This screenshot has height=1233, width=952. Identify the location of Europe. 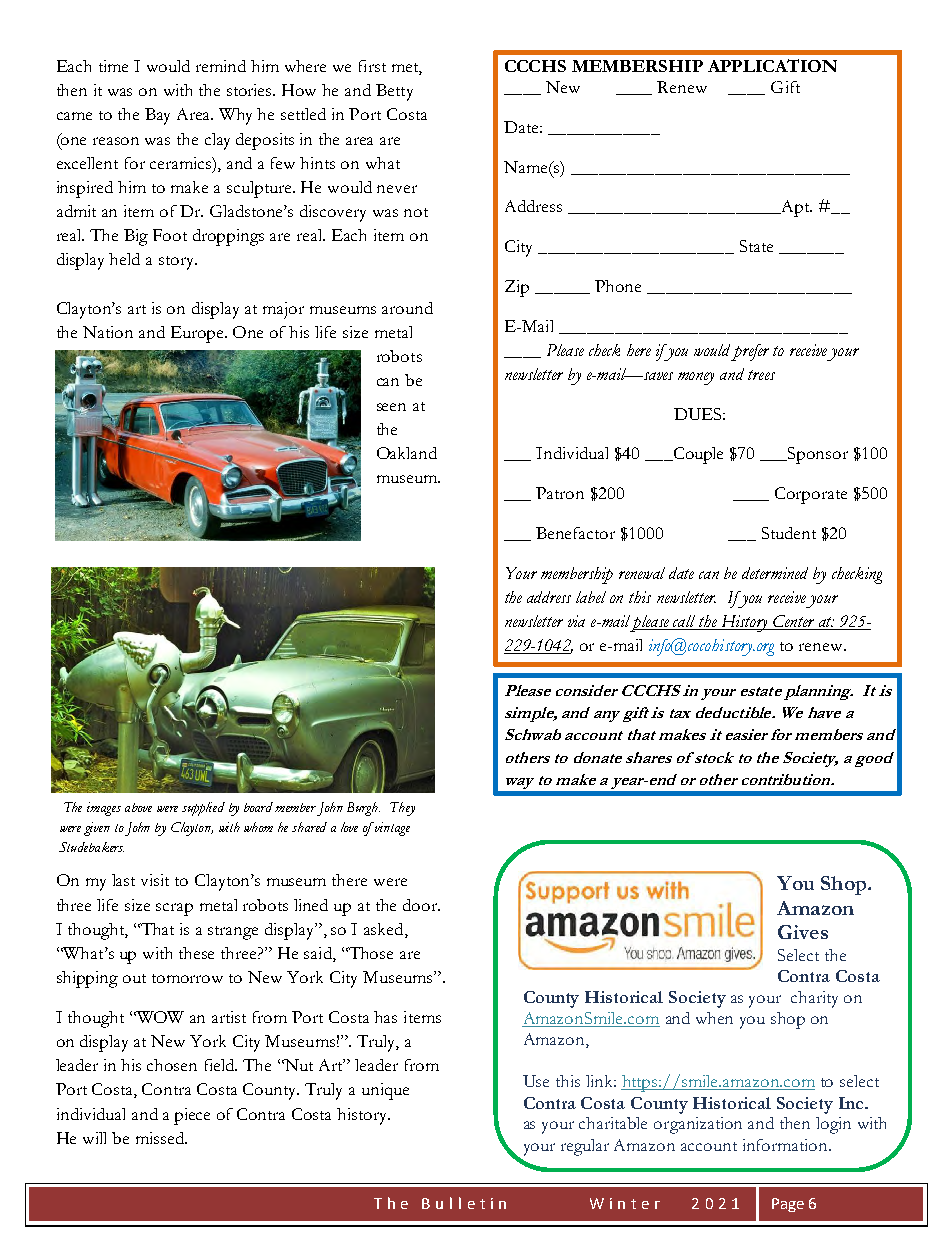
(199, 334).
